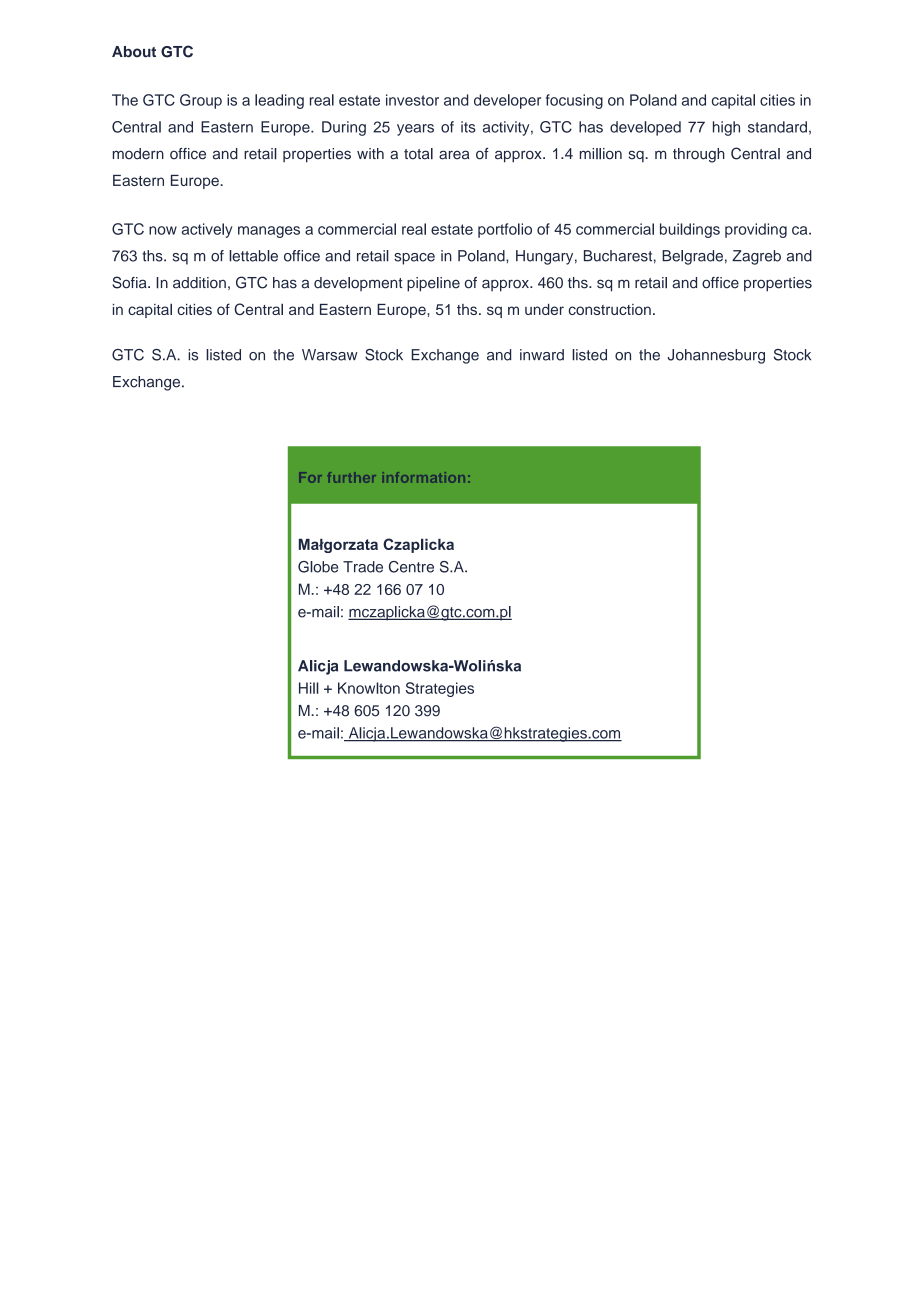  What do you see at coordinates (412, 100) in the page?
I see `investor` at bounding box center [412, 100].
